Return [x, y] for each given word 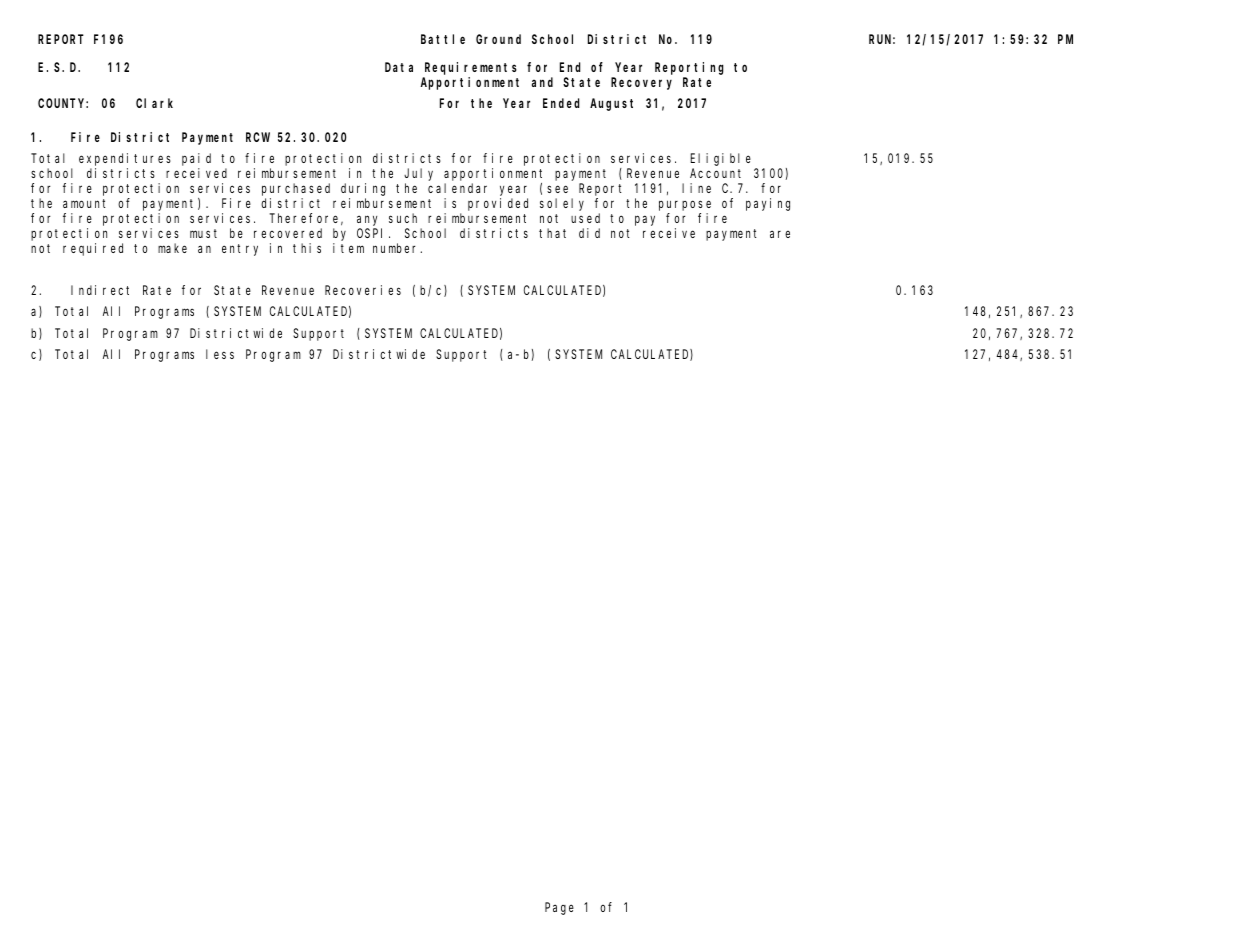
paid [196, 159]
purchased [296, 189]
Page [559, 908]
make [172, 248]
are [780, 234]
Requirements [471, 68]
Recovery [641, 83]
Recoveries [363, 290]
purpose [685, 205]
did [589, 233]
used [585, 218]
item [348, 248]
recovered [288, 233]
